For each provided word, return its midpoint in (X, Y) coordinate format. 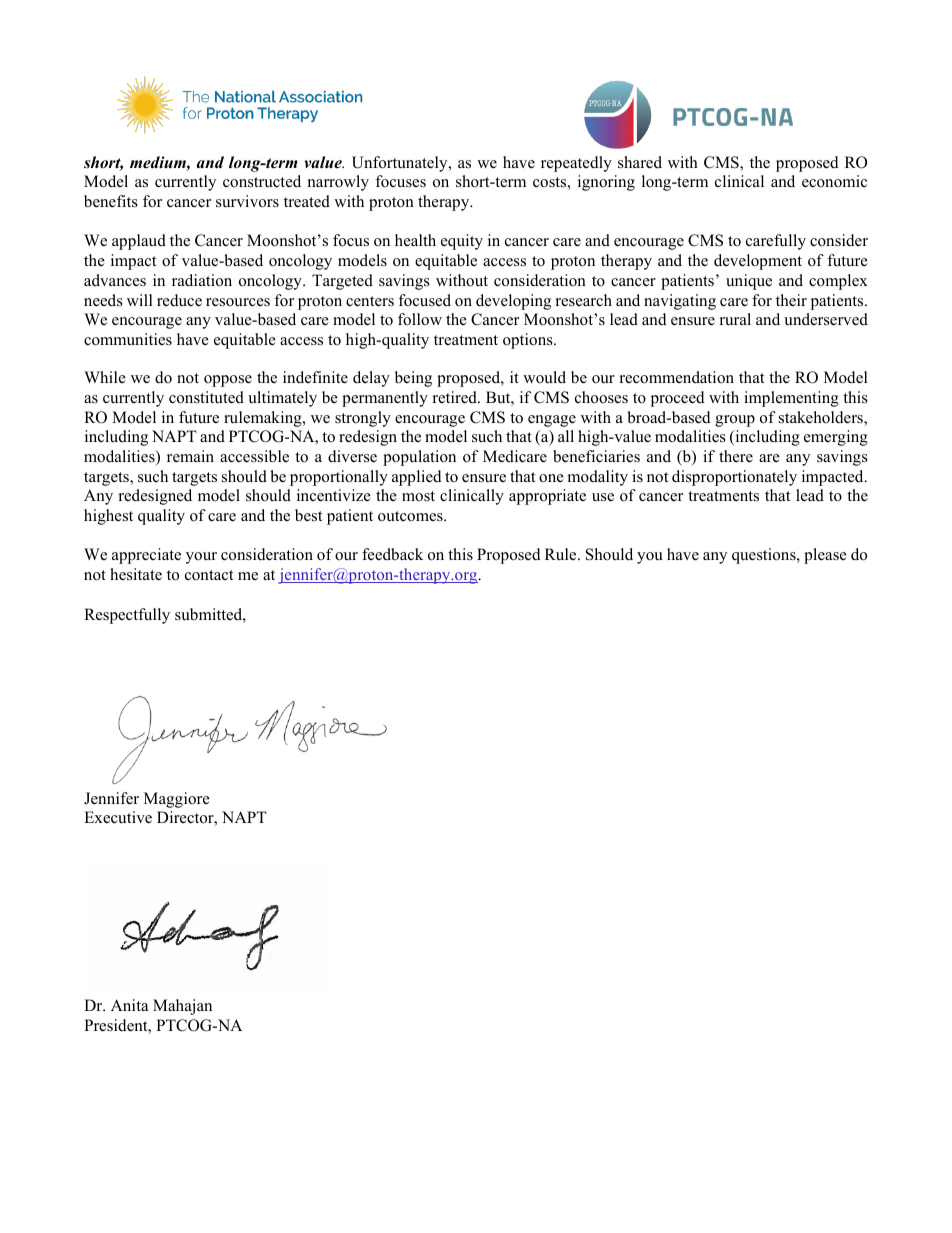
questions (765, 556)
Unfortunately (401, 164)
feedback (392, 554)
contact (209, 575)
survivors (247, 201)
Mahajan (182, 1007)
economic (834, 181)
